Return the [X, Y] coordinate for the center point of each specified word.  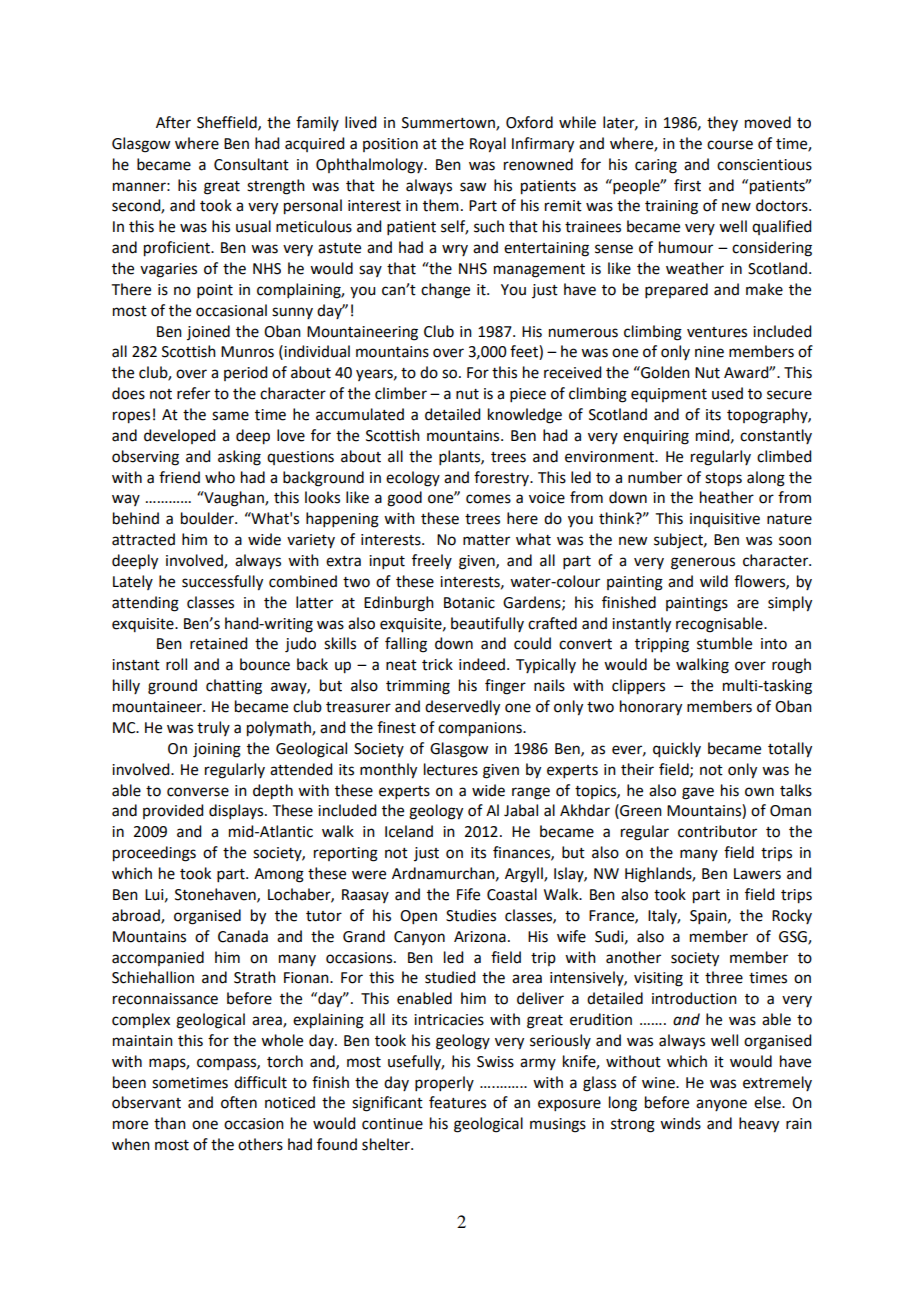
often [239, 1102]
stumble [724, 643]
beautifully [487, 624]
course [730, 145]
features [457, 1102]
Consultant [251, 164]
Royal [488, 145]
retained [218, 643]
